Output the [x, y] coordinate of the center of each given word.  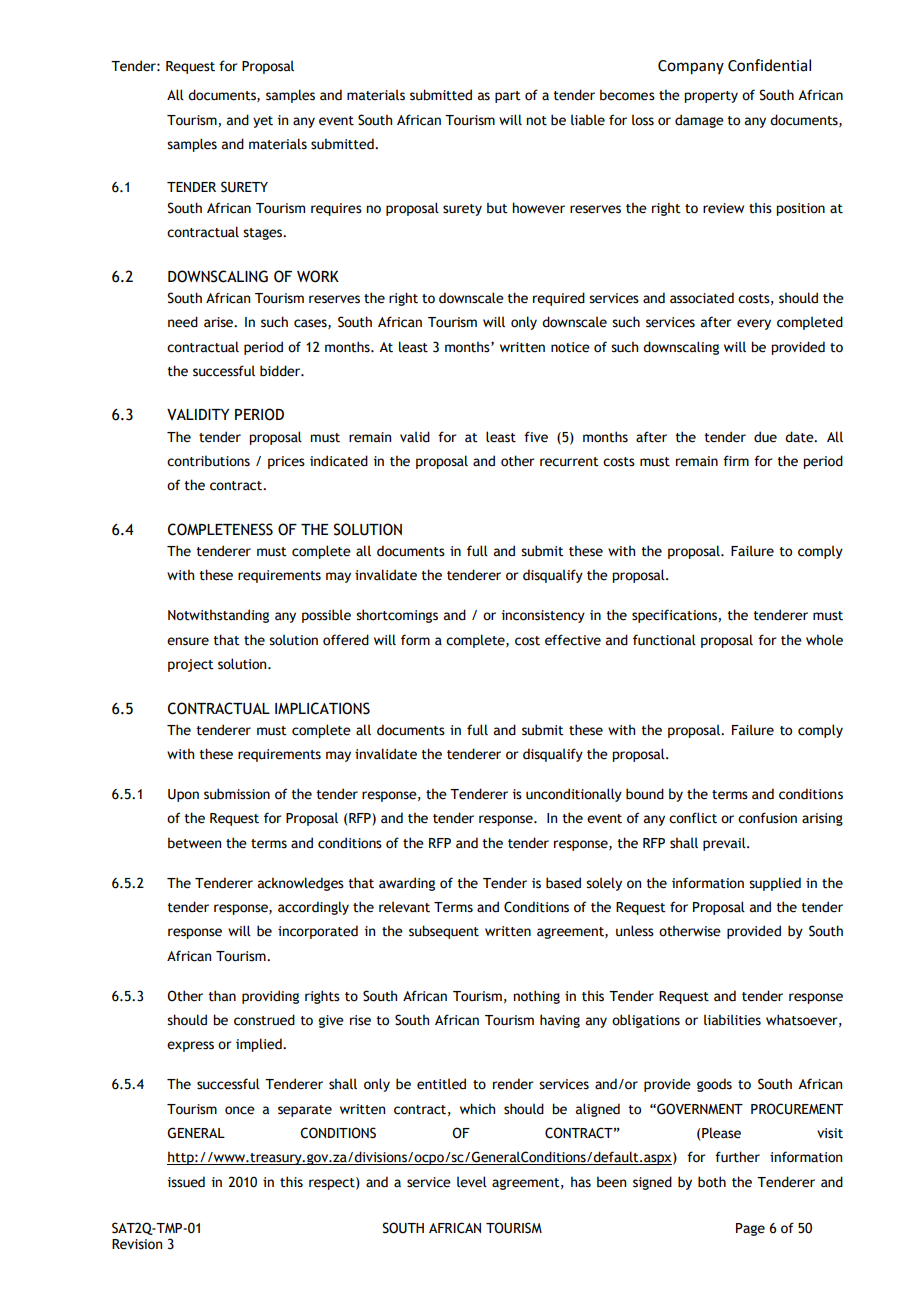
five [536, 437]
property [711, 97]
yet [263, 122]
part [508, 97]
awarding [407, 884]
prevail [725, 844]
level [472, 1182]
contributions [208, 461]
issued [186, 1182]
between [194, 843]
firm [736, 460]
